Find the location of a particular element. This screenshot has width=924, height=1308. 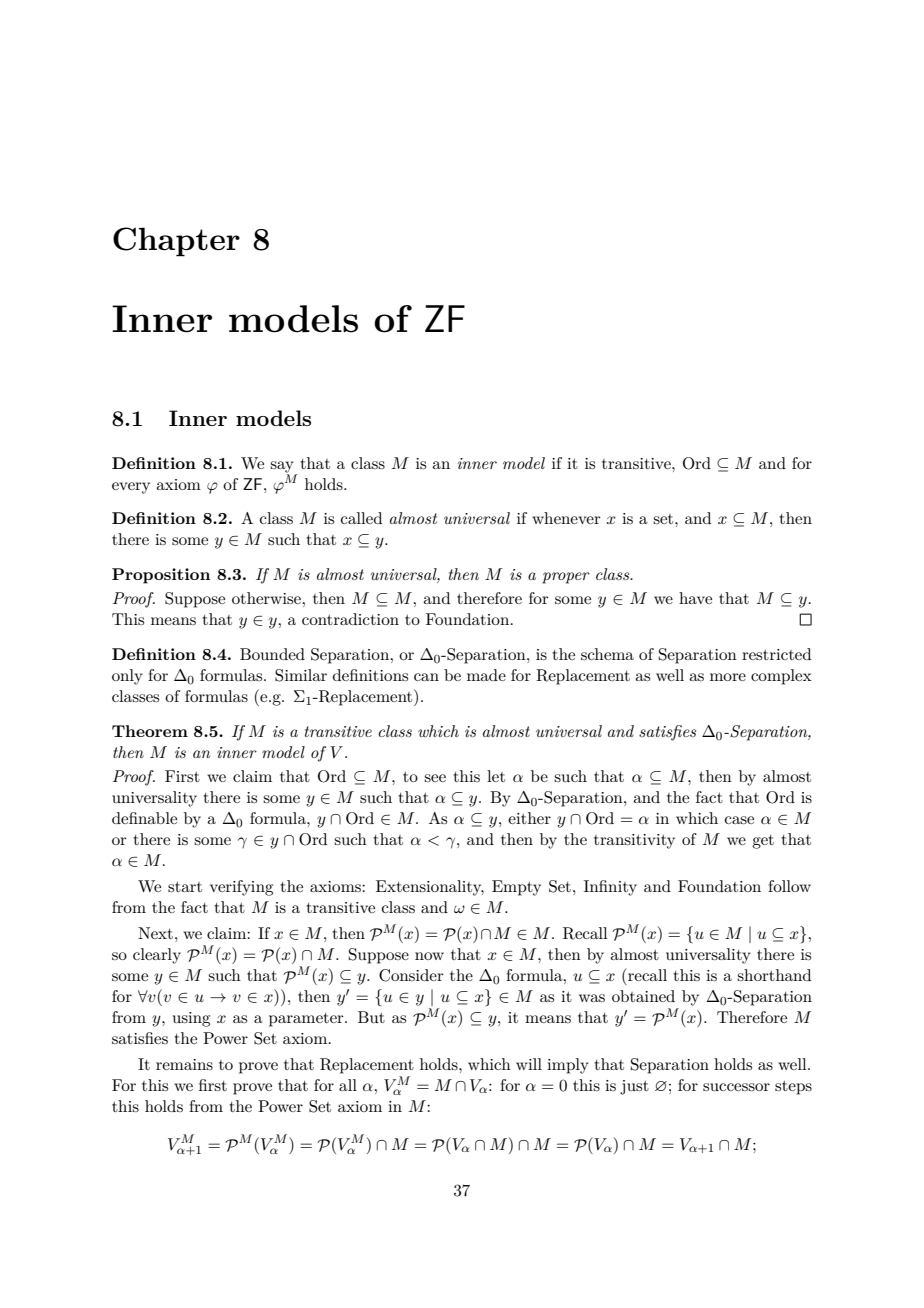

Chapter is located at coordinates (176, 242).
